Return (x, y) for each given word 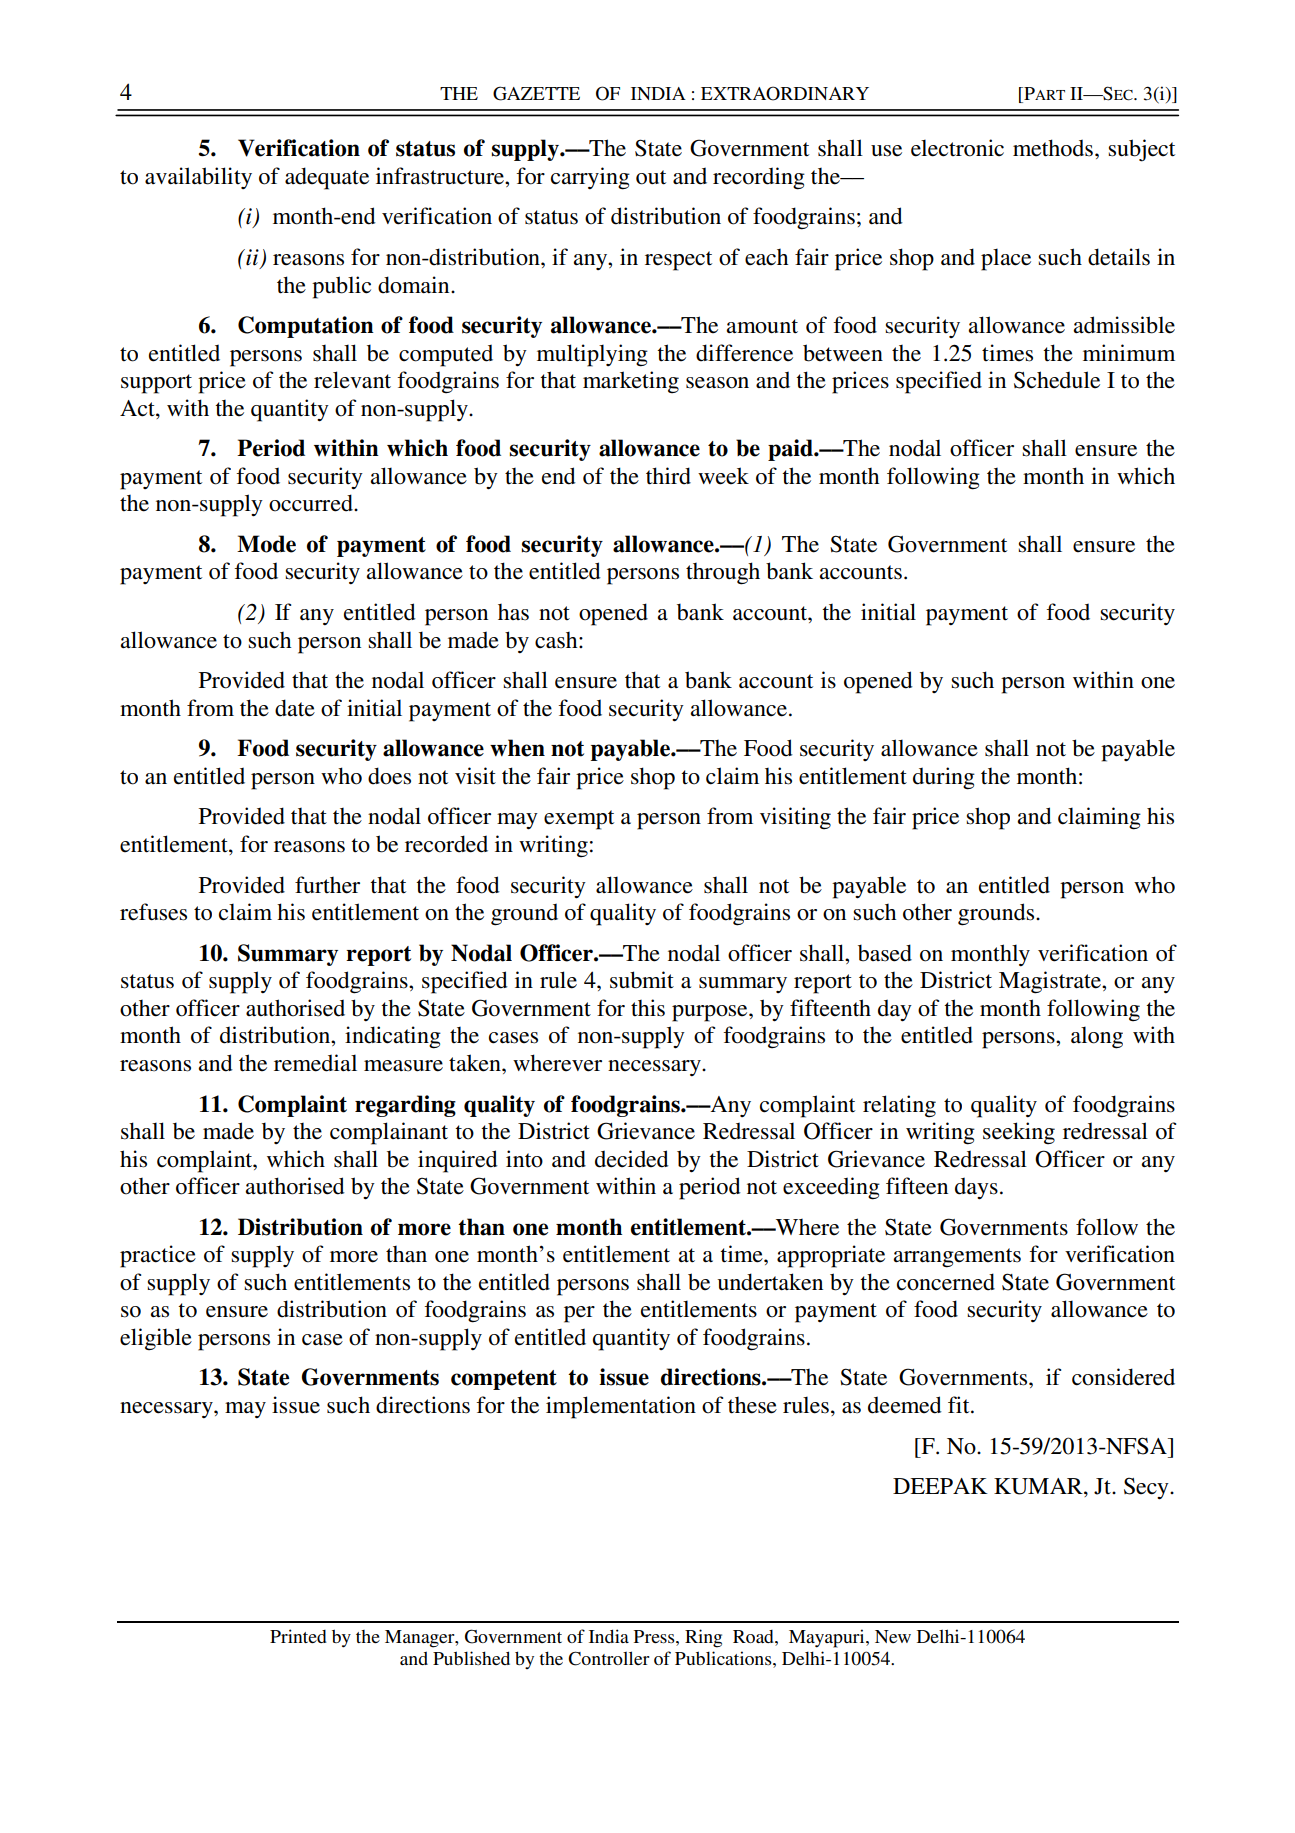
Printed (298, 1636)
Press (655, 1636)
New (893, 1636)
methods (1053, 148)
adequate (327, 178)
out (651, 177)
